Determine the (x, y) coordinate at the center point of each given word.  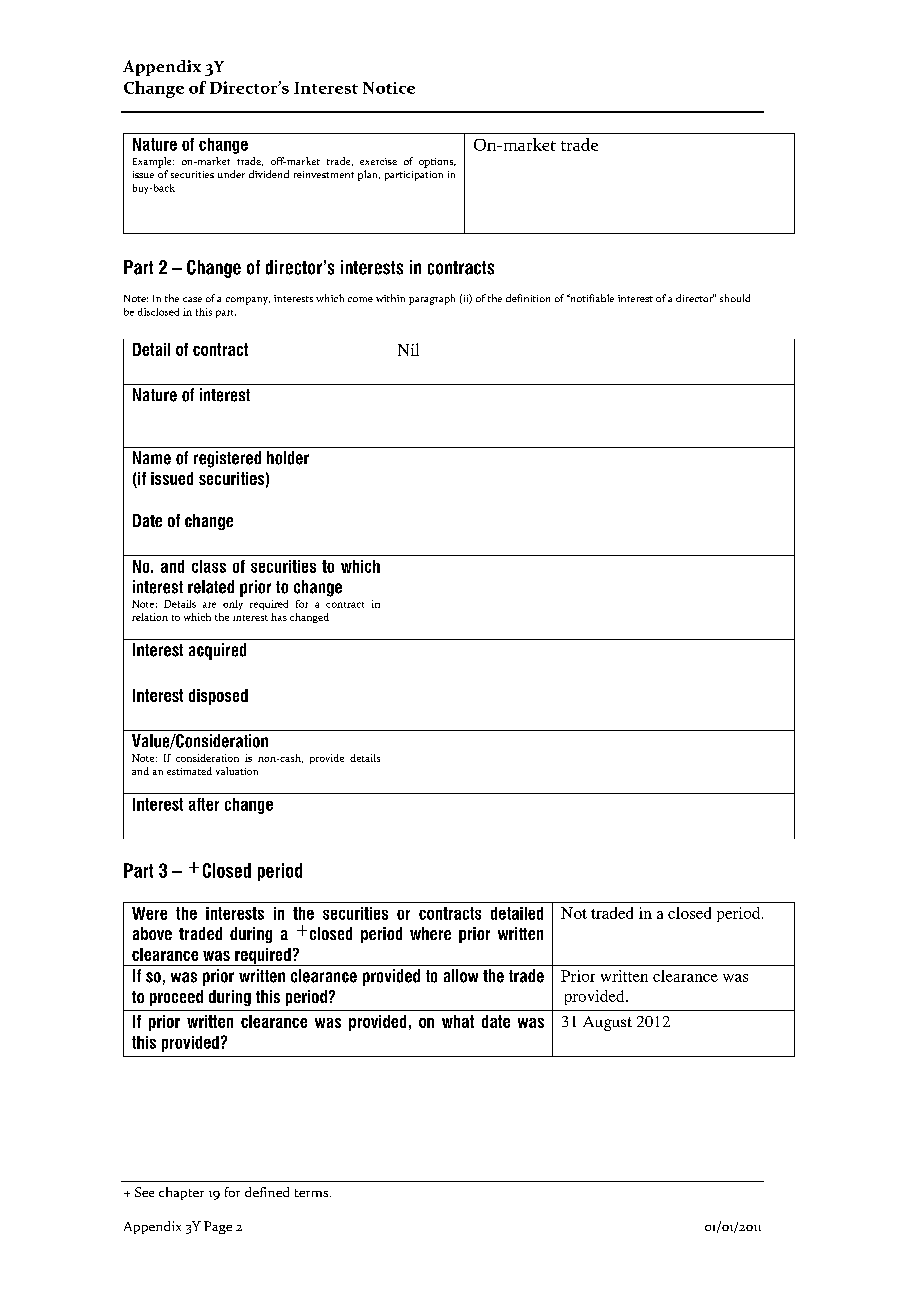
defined (267, 1192)
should (735, 298)
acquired (217, 651)
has (279, 617)
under (231, 174)
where (430, 933)
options (437, 163)
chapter (181, 1193)
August (607, 1023)
